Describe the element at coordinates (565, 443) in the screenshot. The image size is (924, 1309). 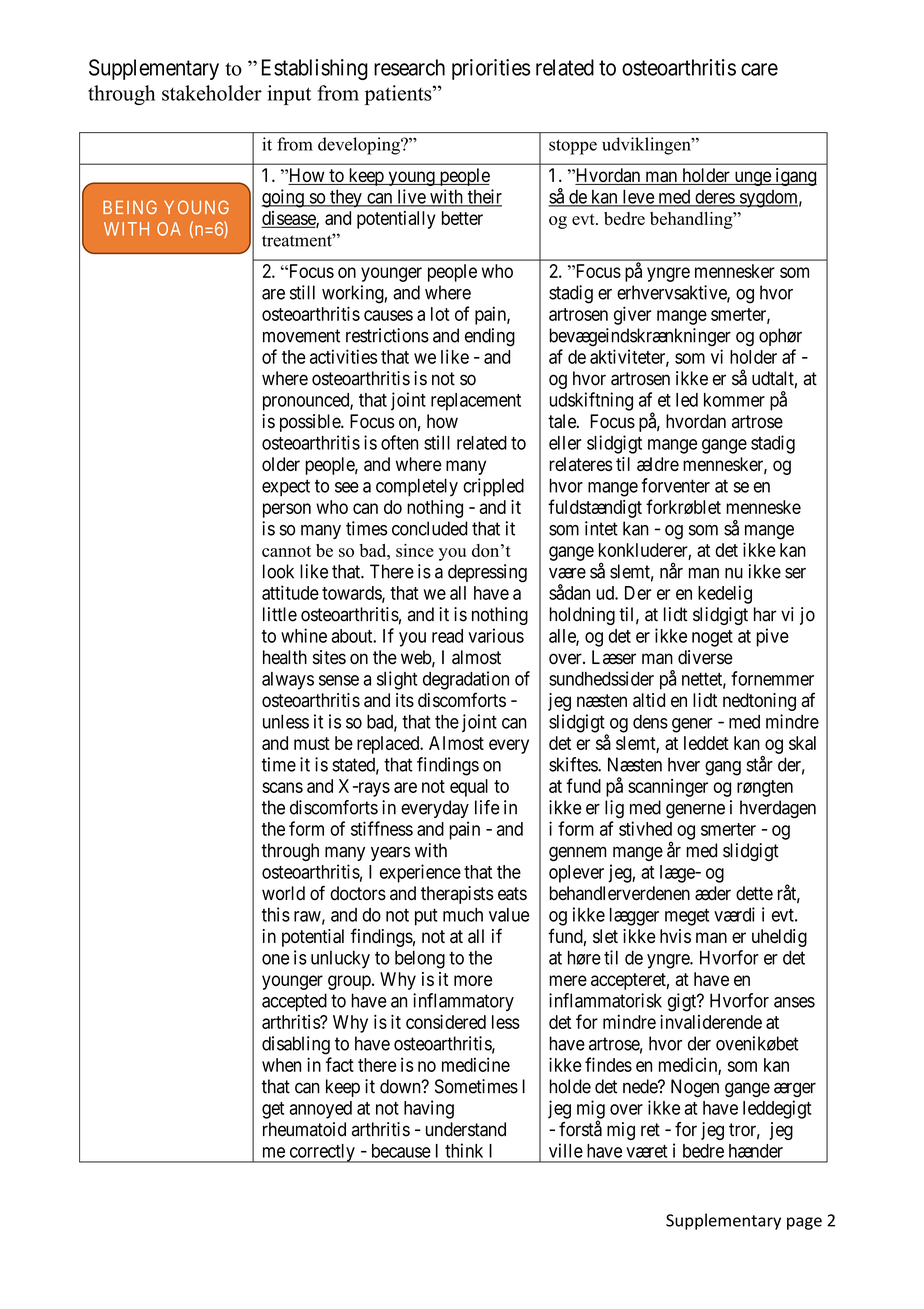
I see `eller` at that location.
